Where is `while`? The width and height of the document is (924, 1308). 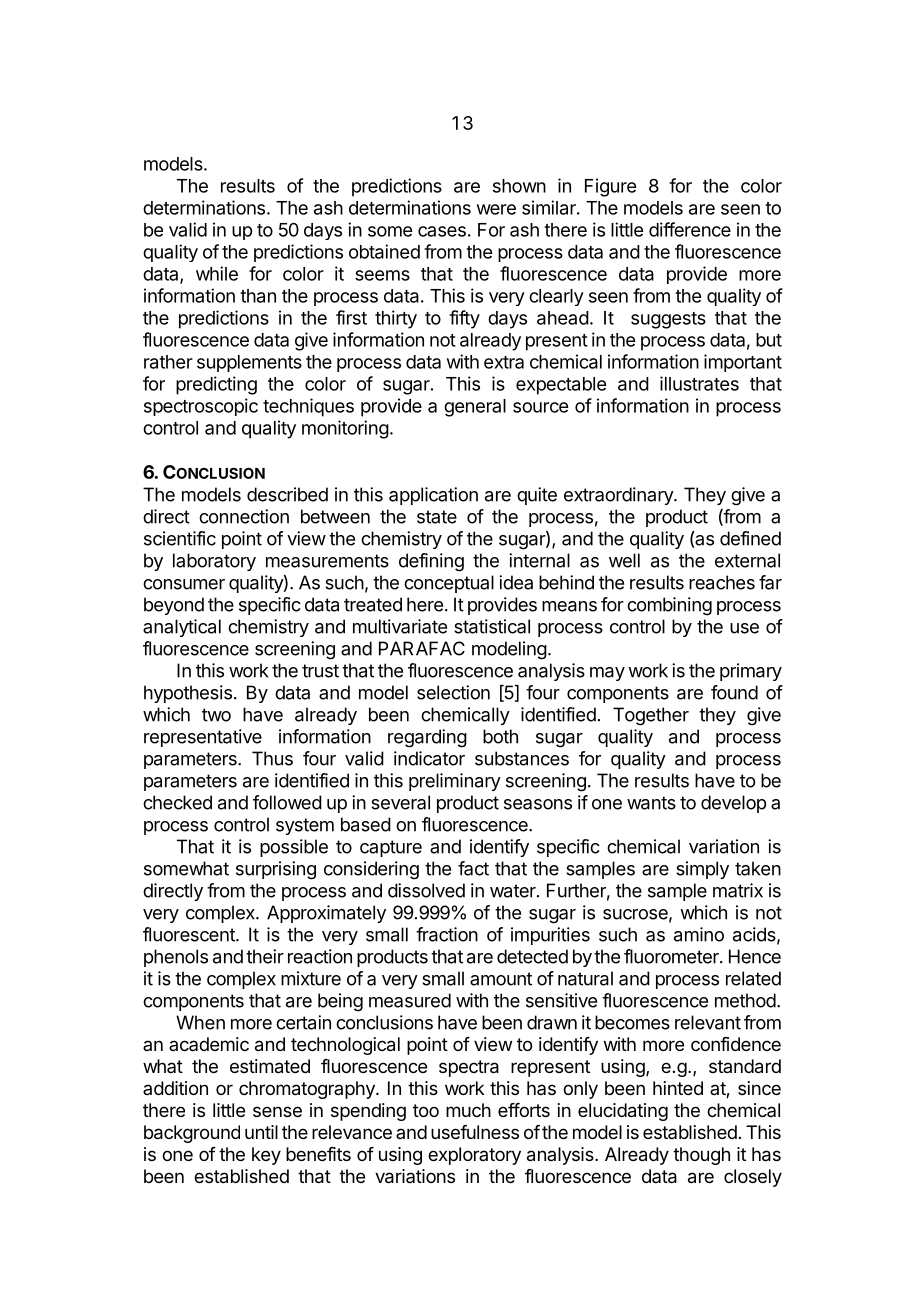
while is located at coordinates (217, 273).
